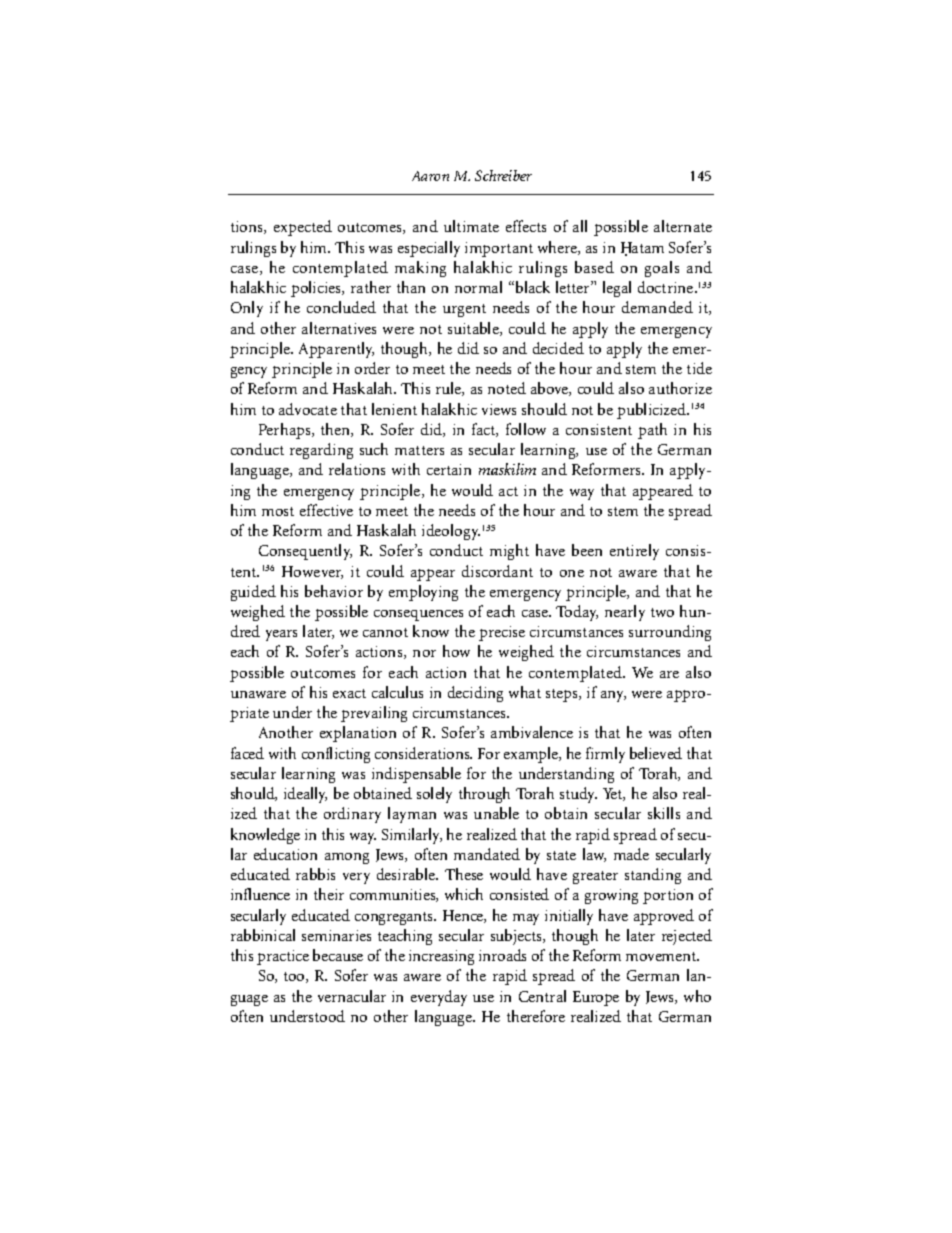  Describe the element at coordinates (303, 228) in the image. I see `expected` at that location.
